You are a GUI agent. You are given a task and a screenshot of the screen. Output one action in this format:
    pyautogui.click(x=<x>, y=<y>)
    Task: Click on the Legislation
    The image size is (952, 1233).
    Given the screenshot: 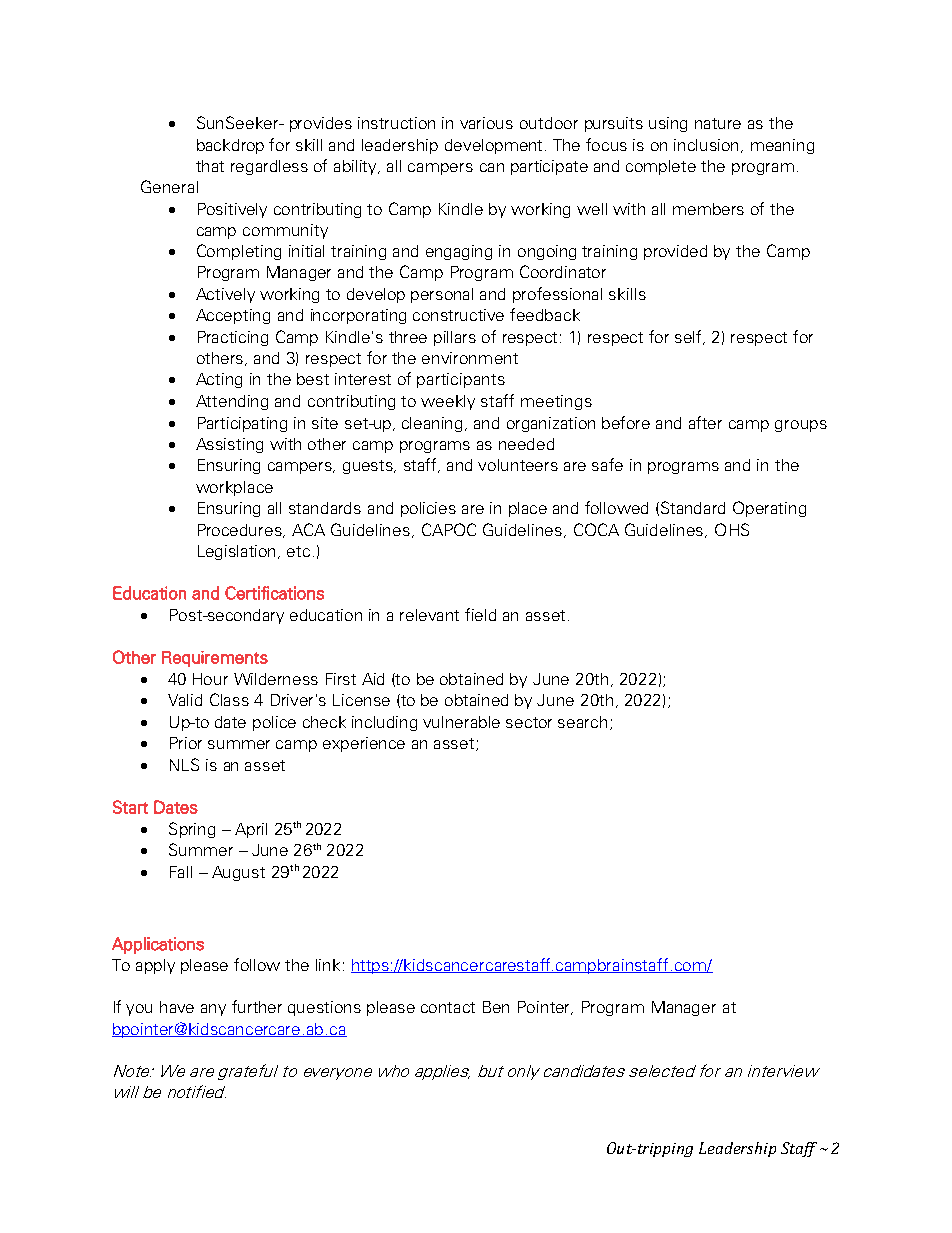 What is the action you would take?
    pyautogui.click(x=238, y=552)
